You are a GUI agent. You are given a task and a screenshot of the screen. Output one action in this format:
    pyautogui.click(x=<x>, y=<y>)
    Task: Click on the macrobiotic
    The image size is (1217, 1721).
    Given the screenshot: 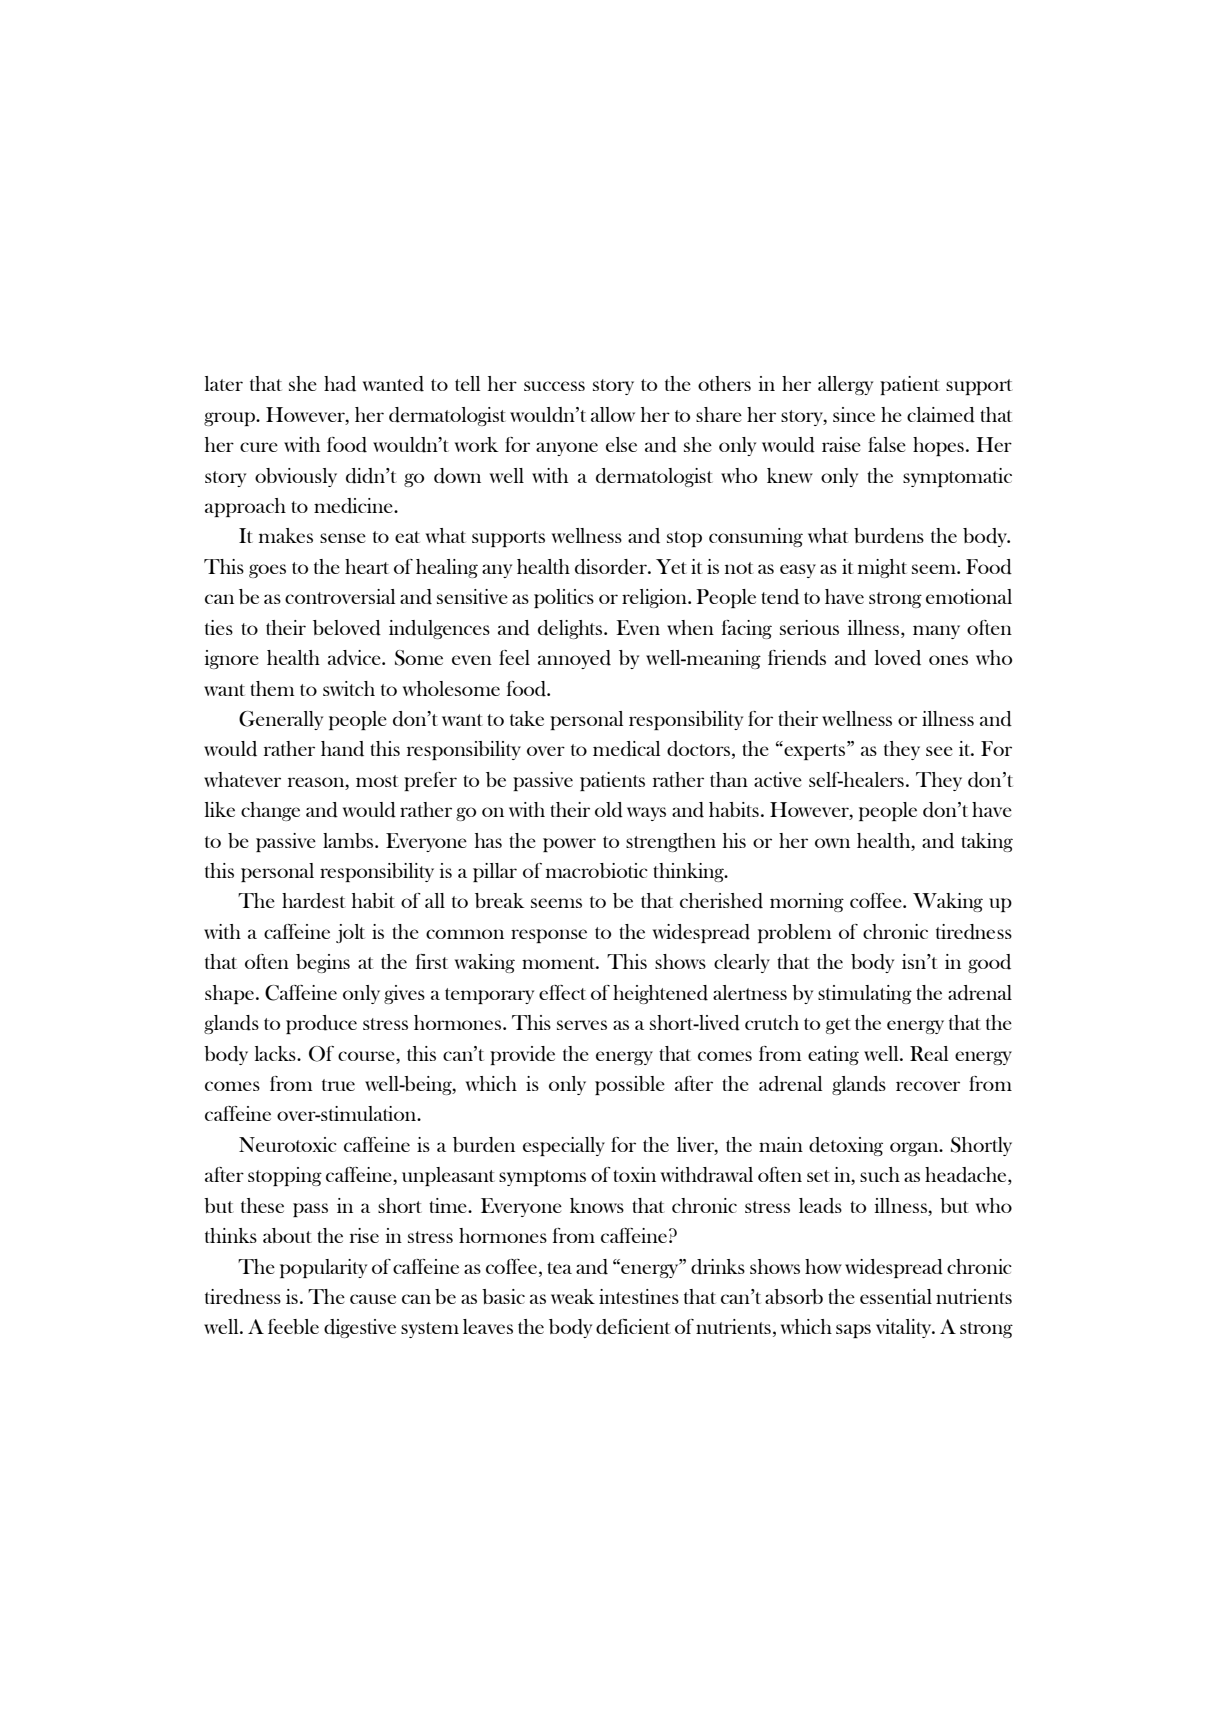 What is the action you would take?
    pyautogui.click(x=597, y=870)
